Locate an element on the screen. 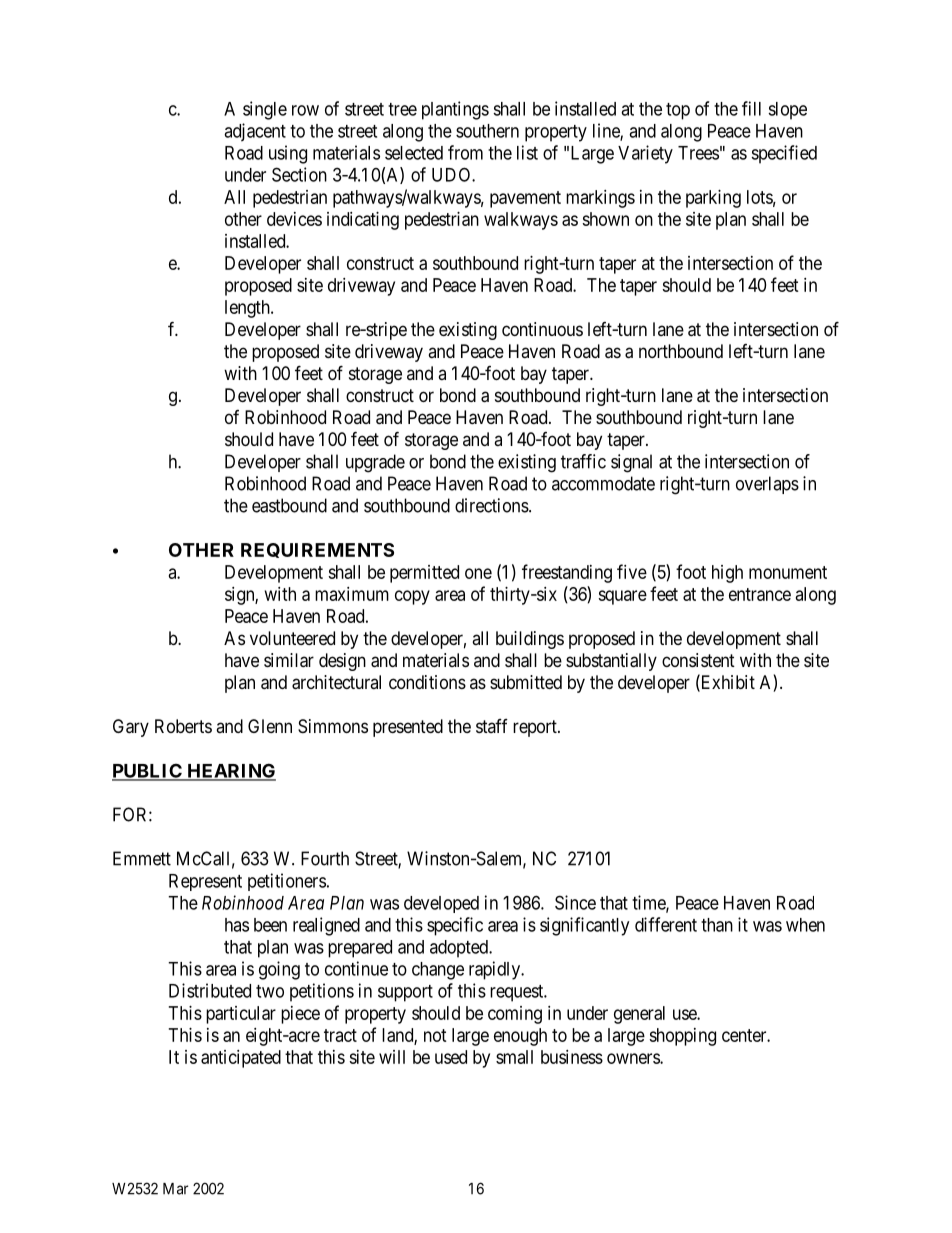  fill is located at coordinates (751, 108).
